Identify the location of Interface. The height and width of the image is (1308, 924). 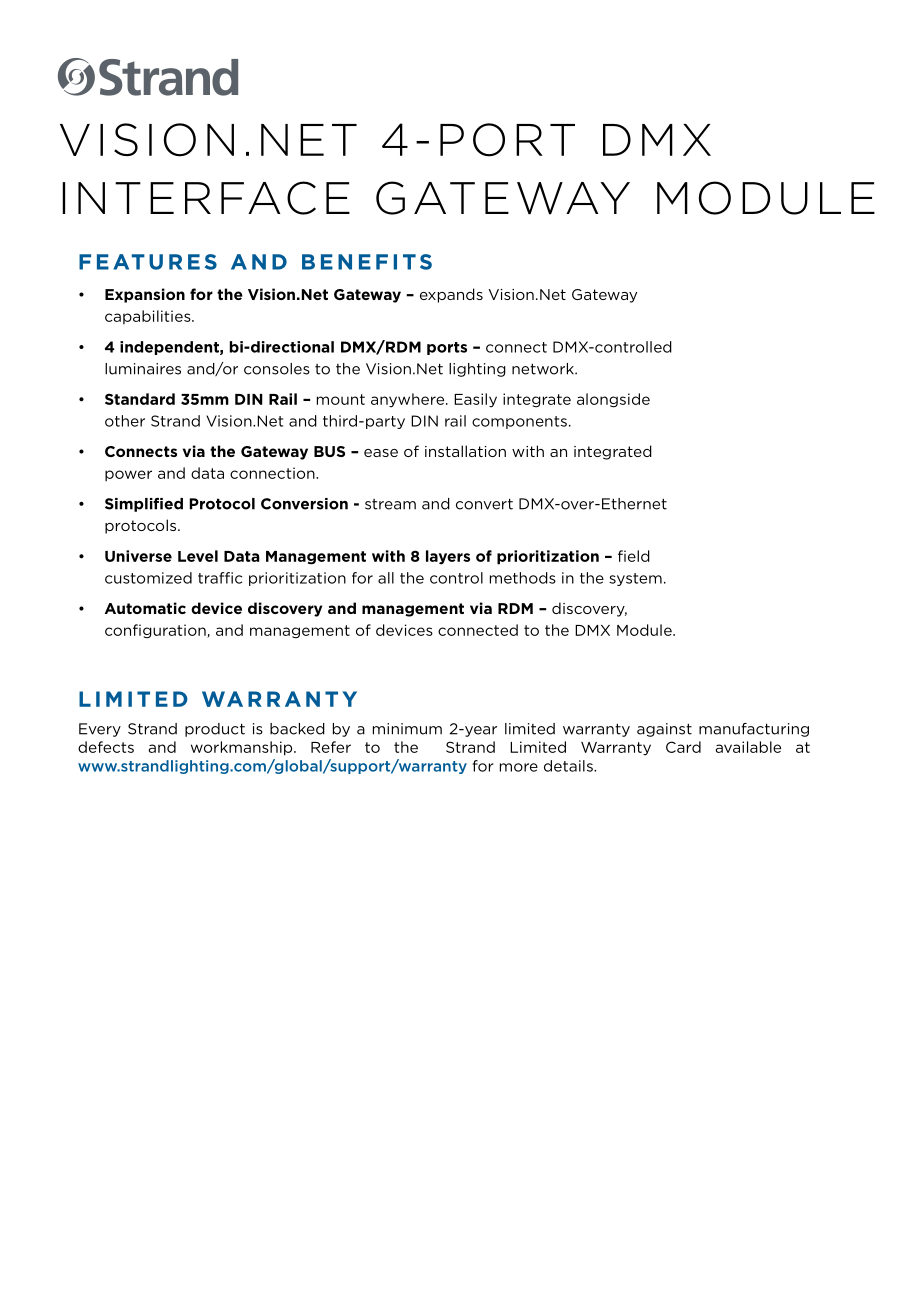
(206, 198).
